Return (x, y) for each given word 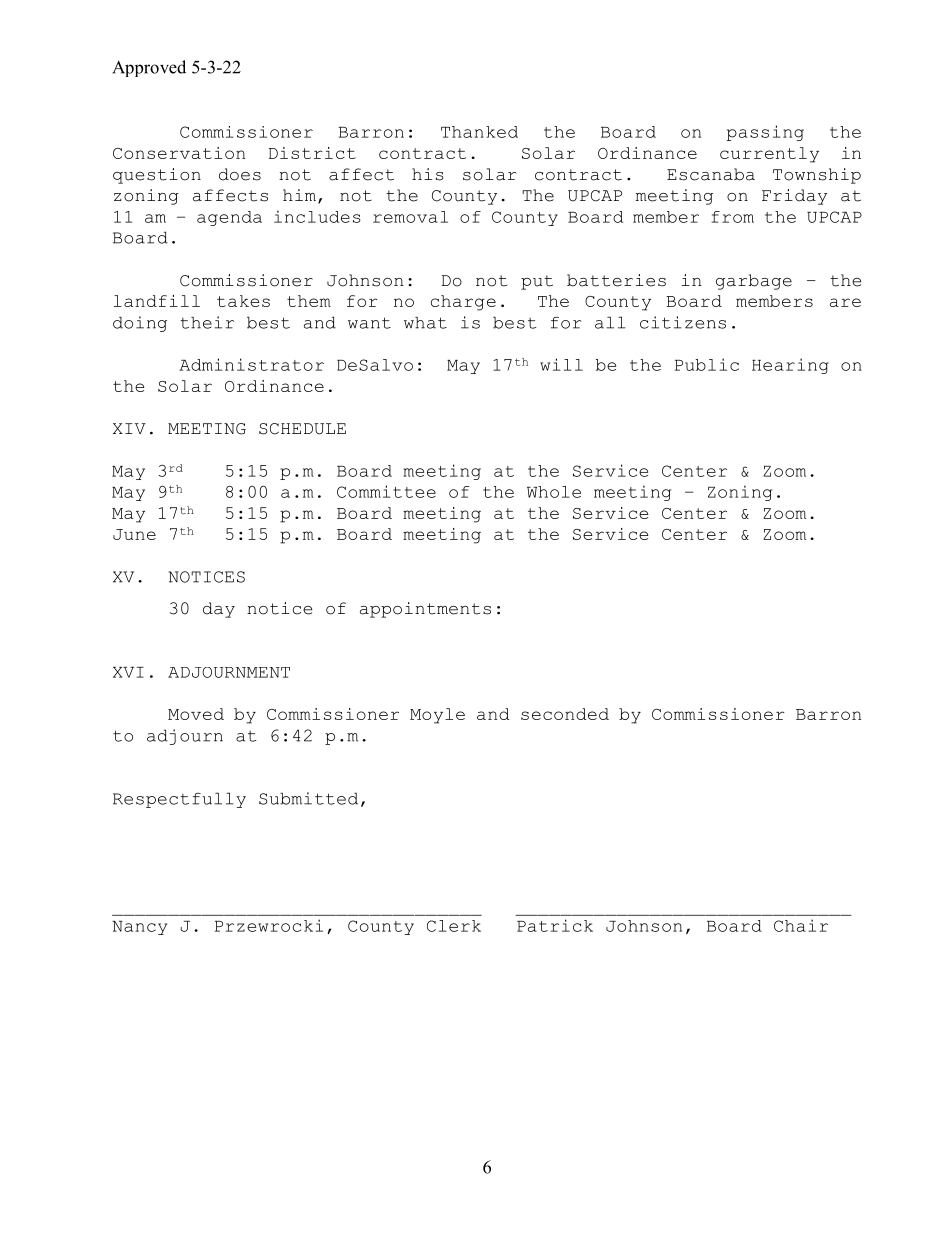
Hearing (790, 366)
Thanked (479, 132)
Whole (554, 492)
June (134, 534)
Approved (149, 68)
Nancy (139, 928)
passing (765, 133)
